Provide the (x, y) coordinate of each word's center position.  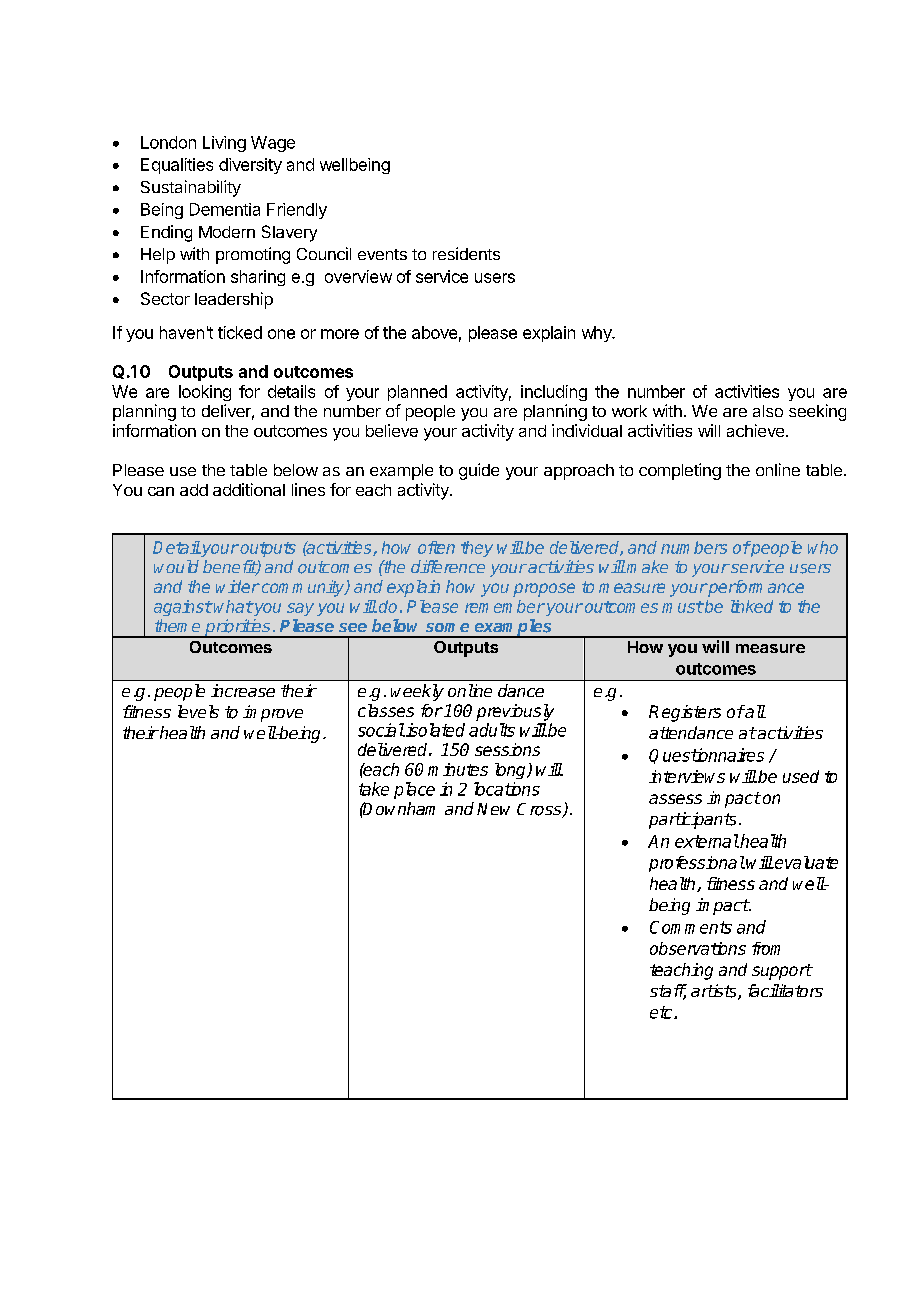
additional (249, 489)
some (447, 627)
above (434, 332)
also (768, 411)
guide (479, 471)
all (754, 711)
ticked (240, 332)
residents (466, 253)
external (707, 841)
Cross (540, 810)
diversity (250, 166)
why (598, 334)
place (414, 790)
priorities (238, 628)
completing (680, 471)
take (374, 789)
